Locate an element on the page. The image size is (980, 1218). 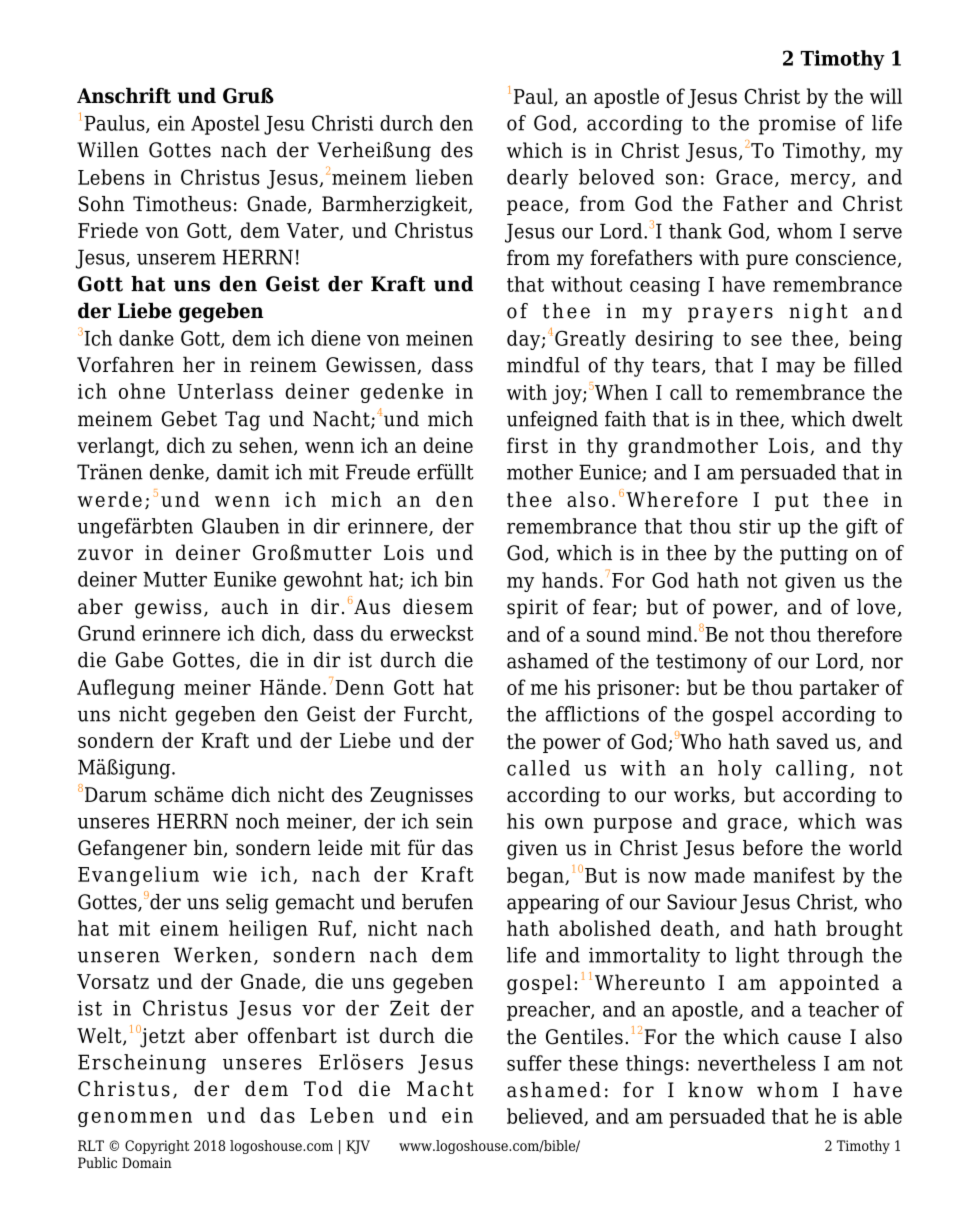
afflictions is located at coordinates (592, 714).
